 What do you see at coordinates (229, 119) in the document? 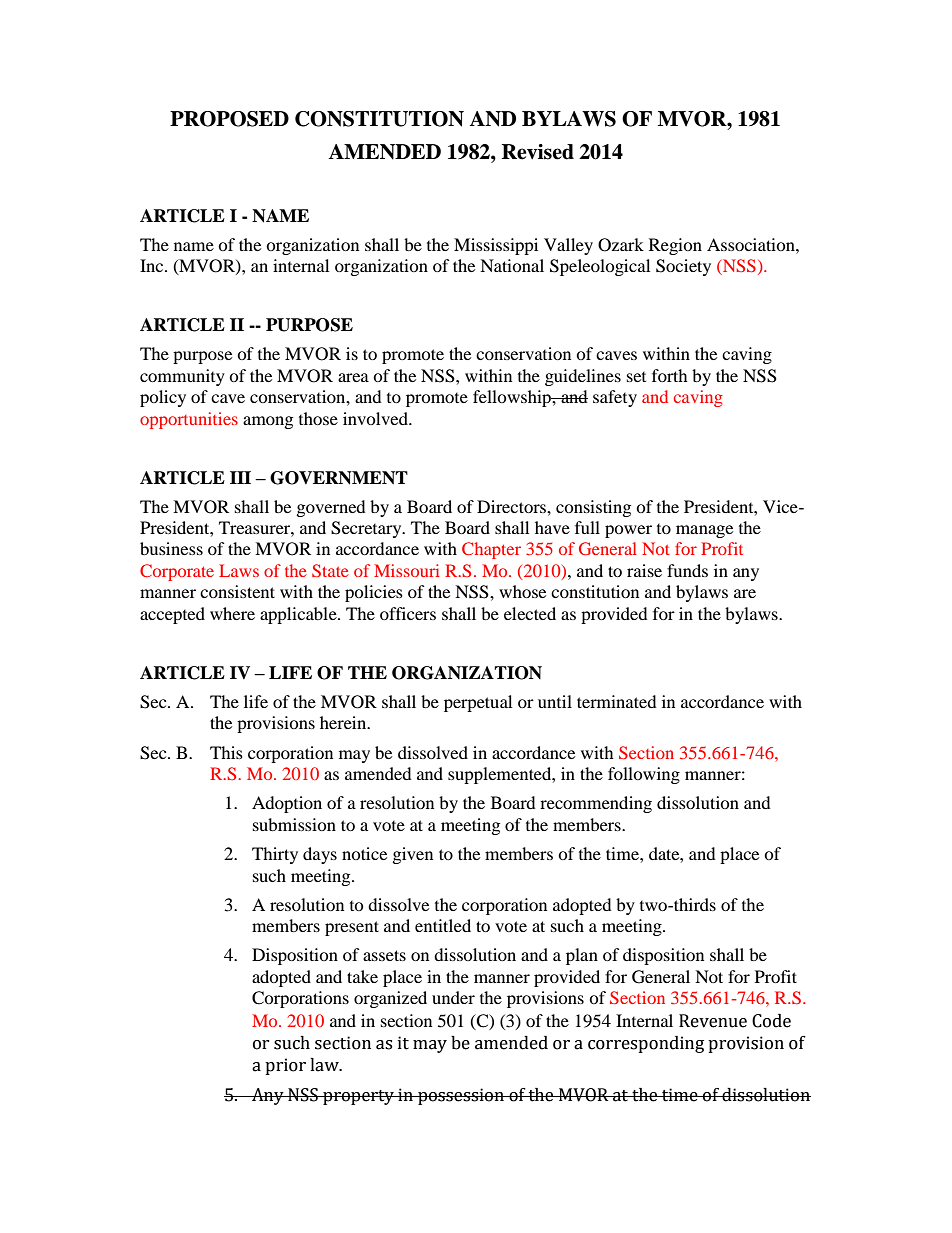
I see `PROPOSED` at bounding box center [229, 119].
